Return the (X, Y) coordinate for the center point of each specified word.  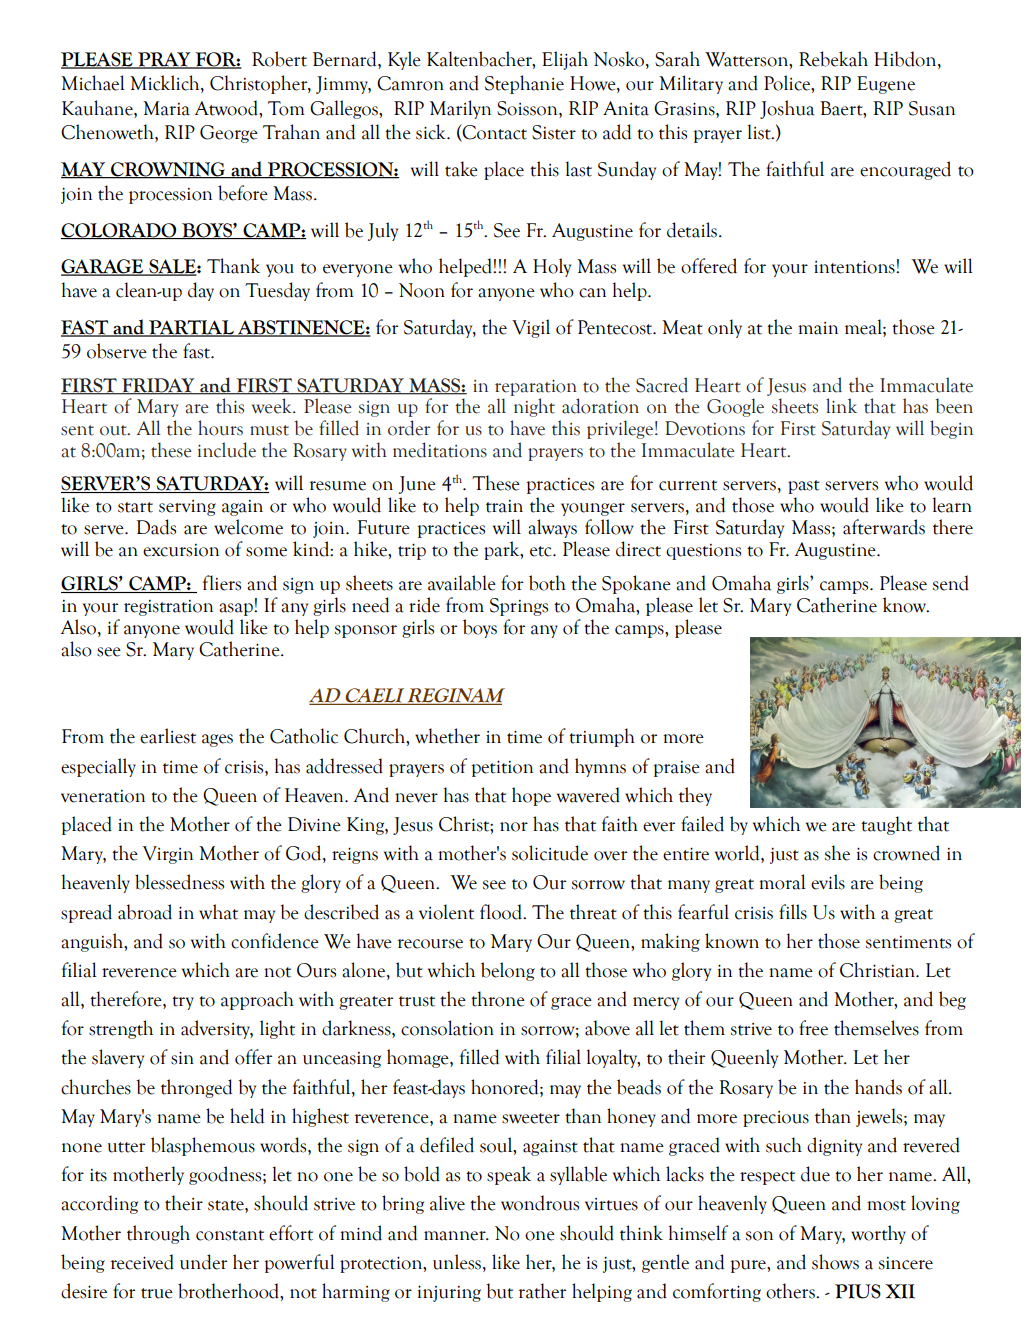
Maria (166, 108)
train (504, 506)
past (804, 487)
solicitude (550, 853)
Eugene (886, 85)
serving (187, 508)
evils (828, 882)
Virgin (167, 855)
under (203, 1262)
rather (542, 1291)
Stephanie (524, 84)
